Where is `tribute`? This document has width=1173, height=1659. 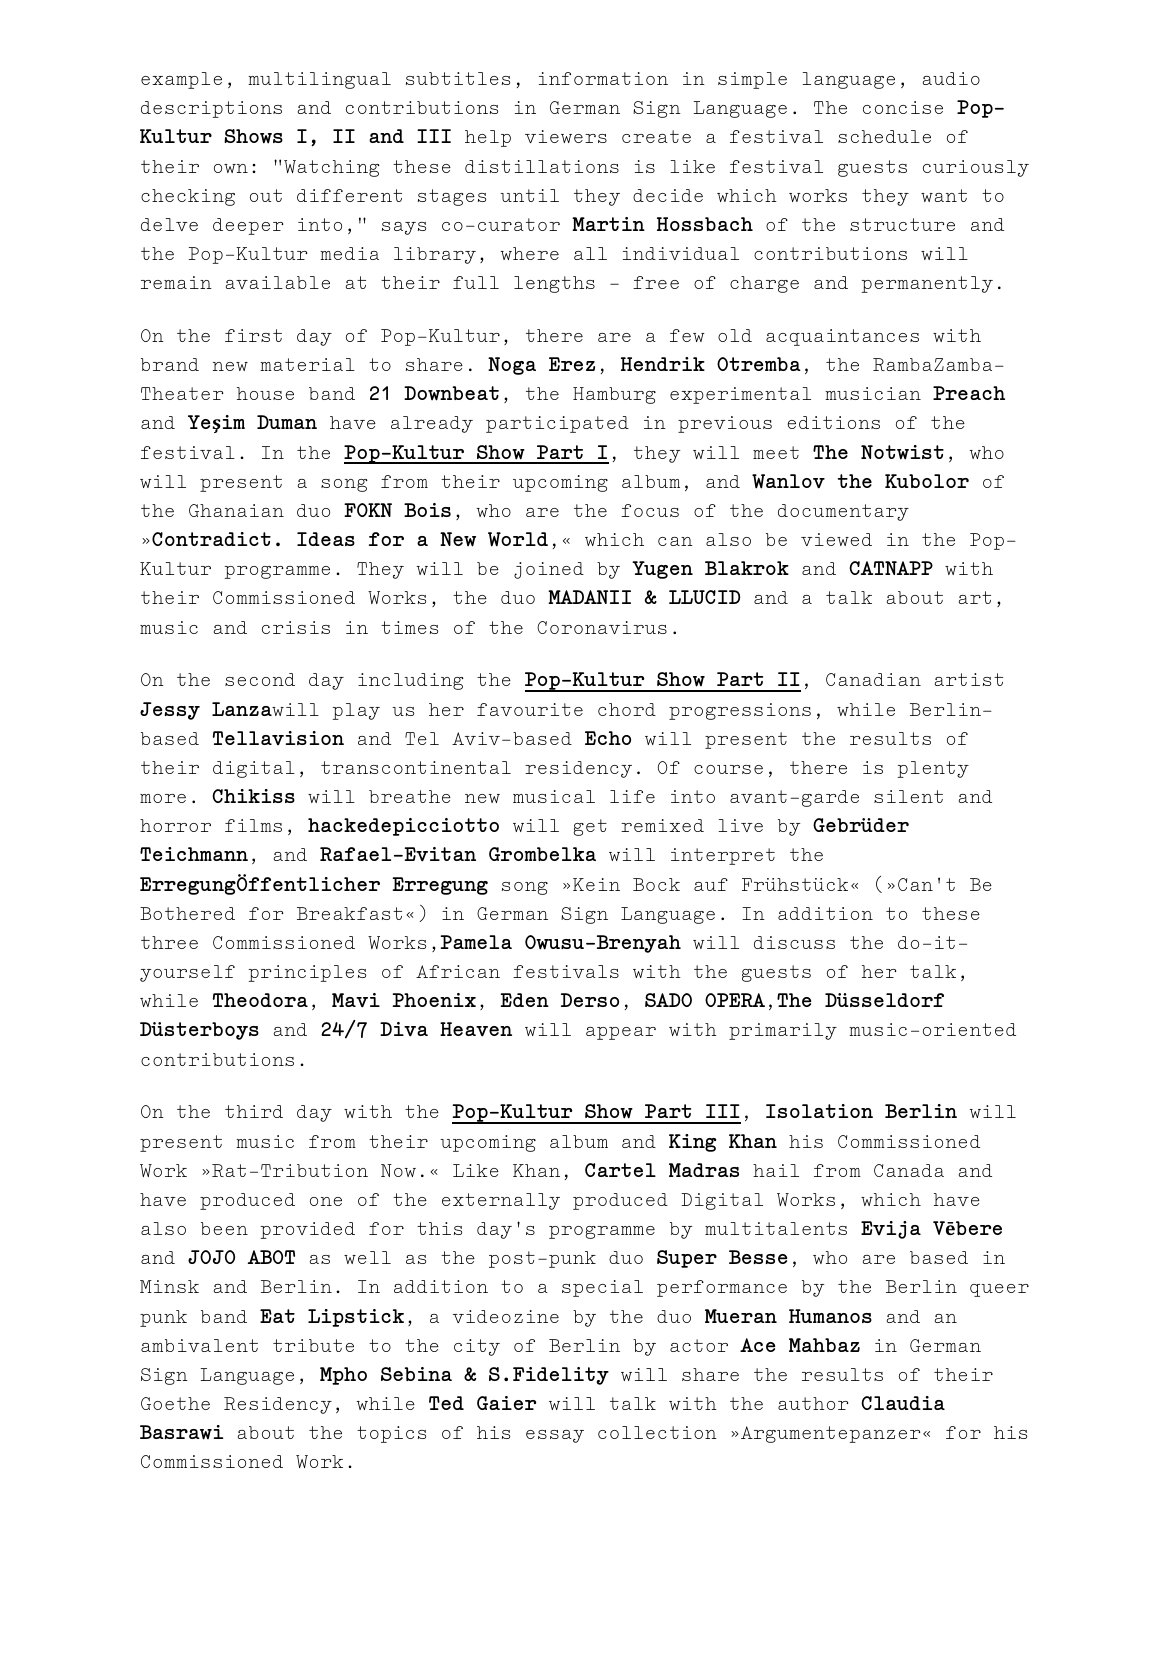
tribute is located at coordinates (313, 1345).
